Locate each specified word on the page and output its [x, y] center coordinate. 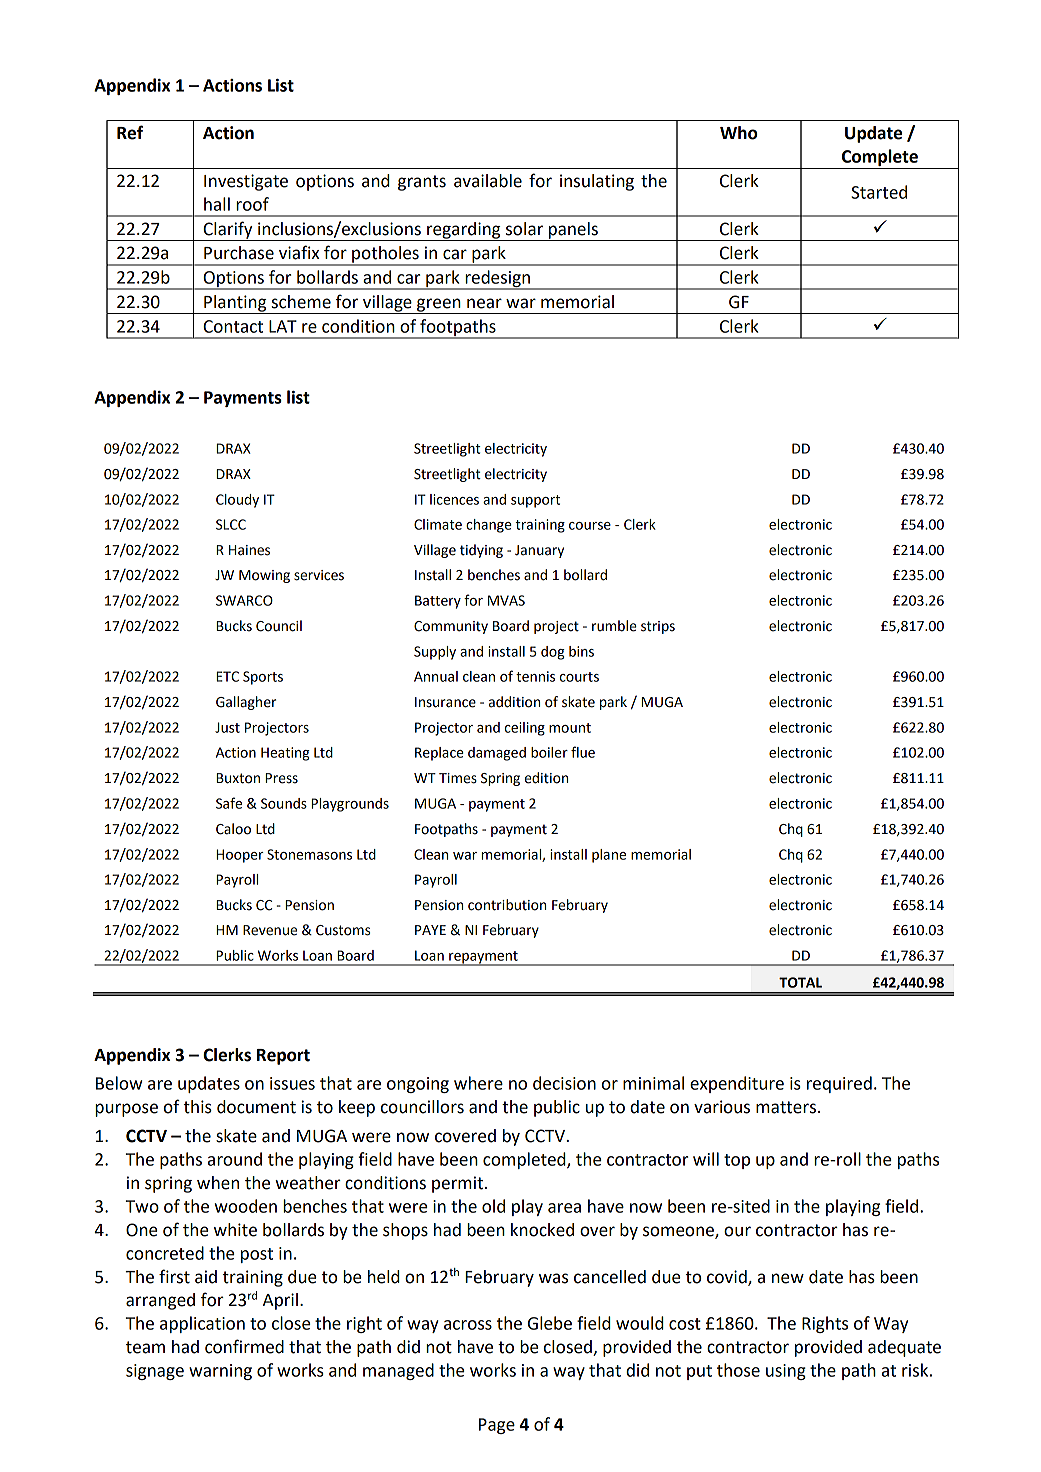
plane [609, 856]
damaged [497, 754]
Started [879, 192]
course [590, 526]
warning [220, 1372]
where [478, 1083]
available [488, 181]
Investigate [246, 182]
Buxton [238, 778]
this [198, 1107]
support [535, 501]
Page [497, 1426]
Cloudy [237, 501]
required [839, 1084]
